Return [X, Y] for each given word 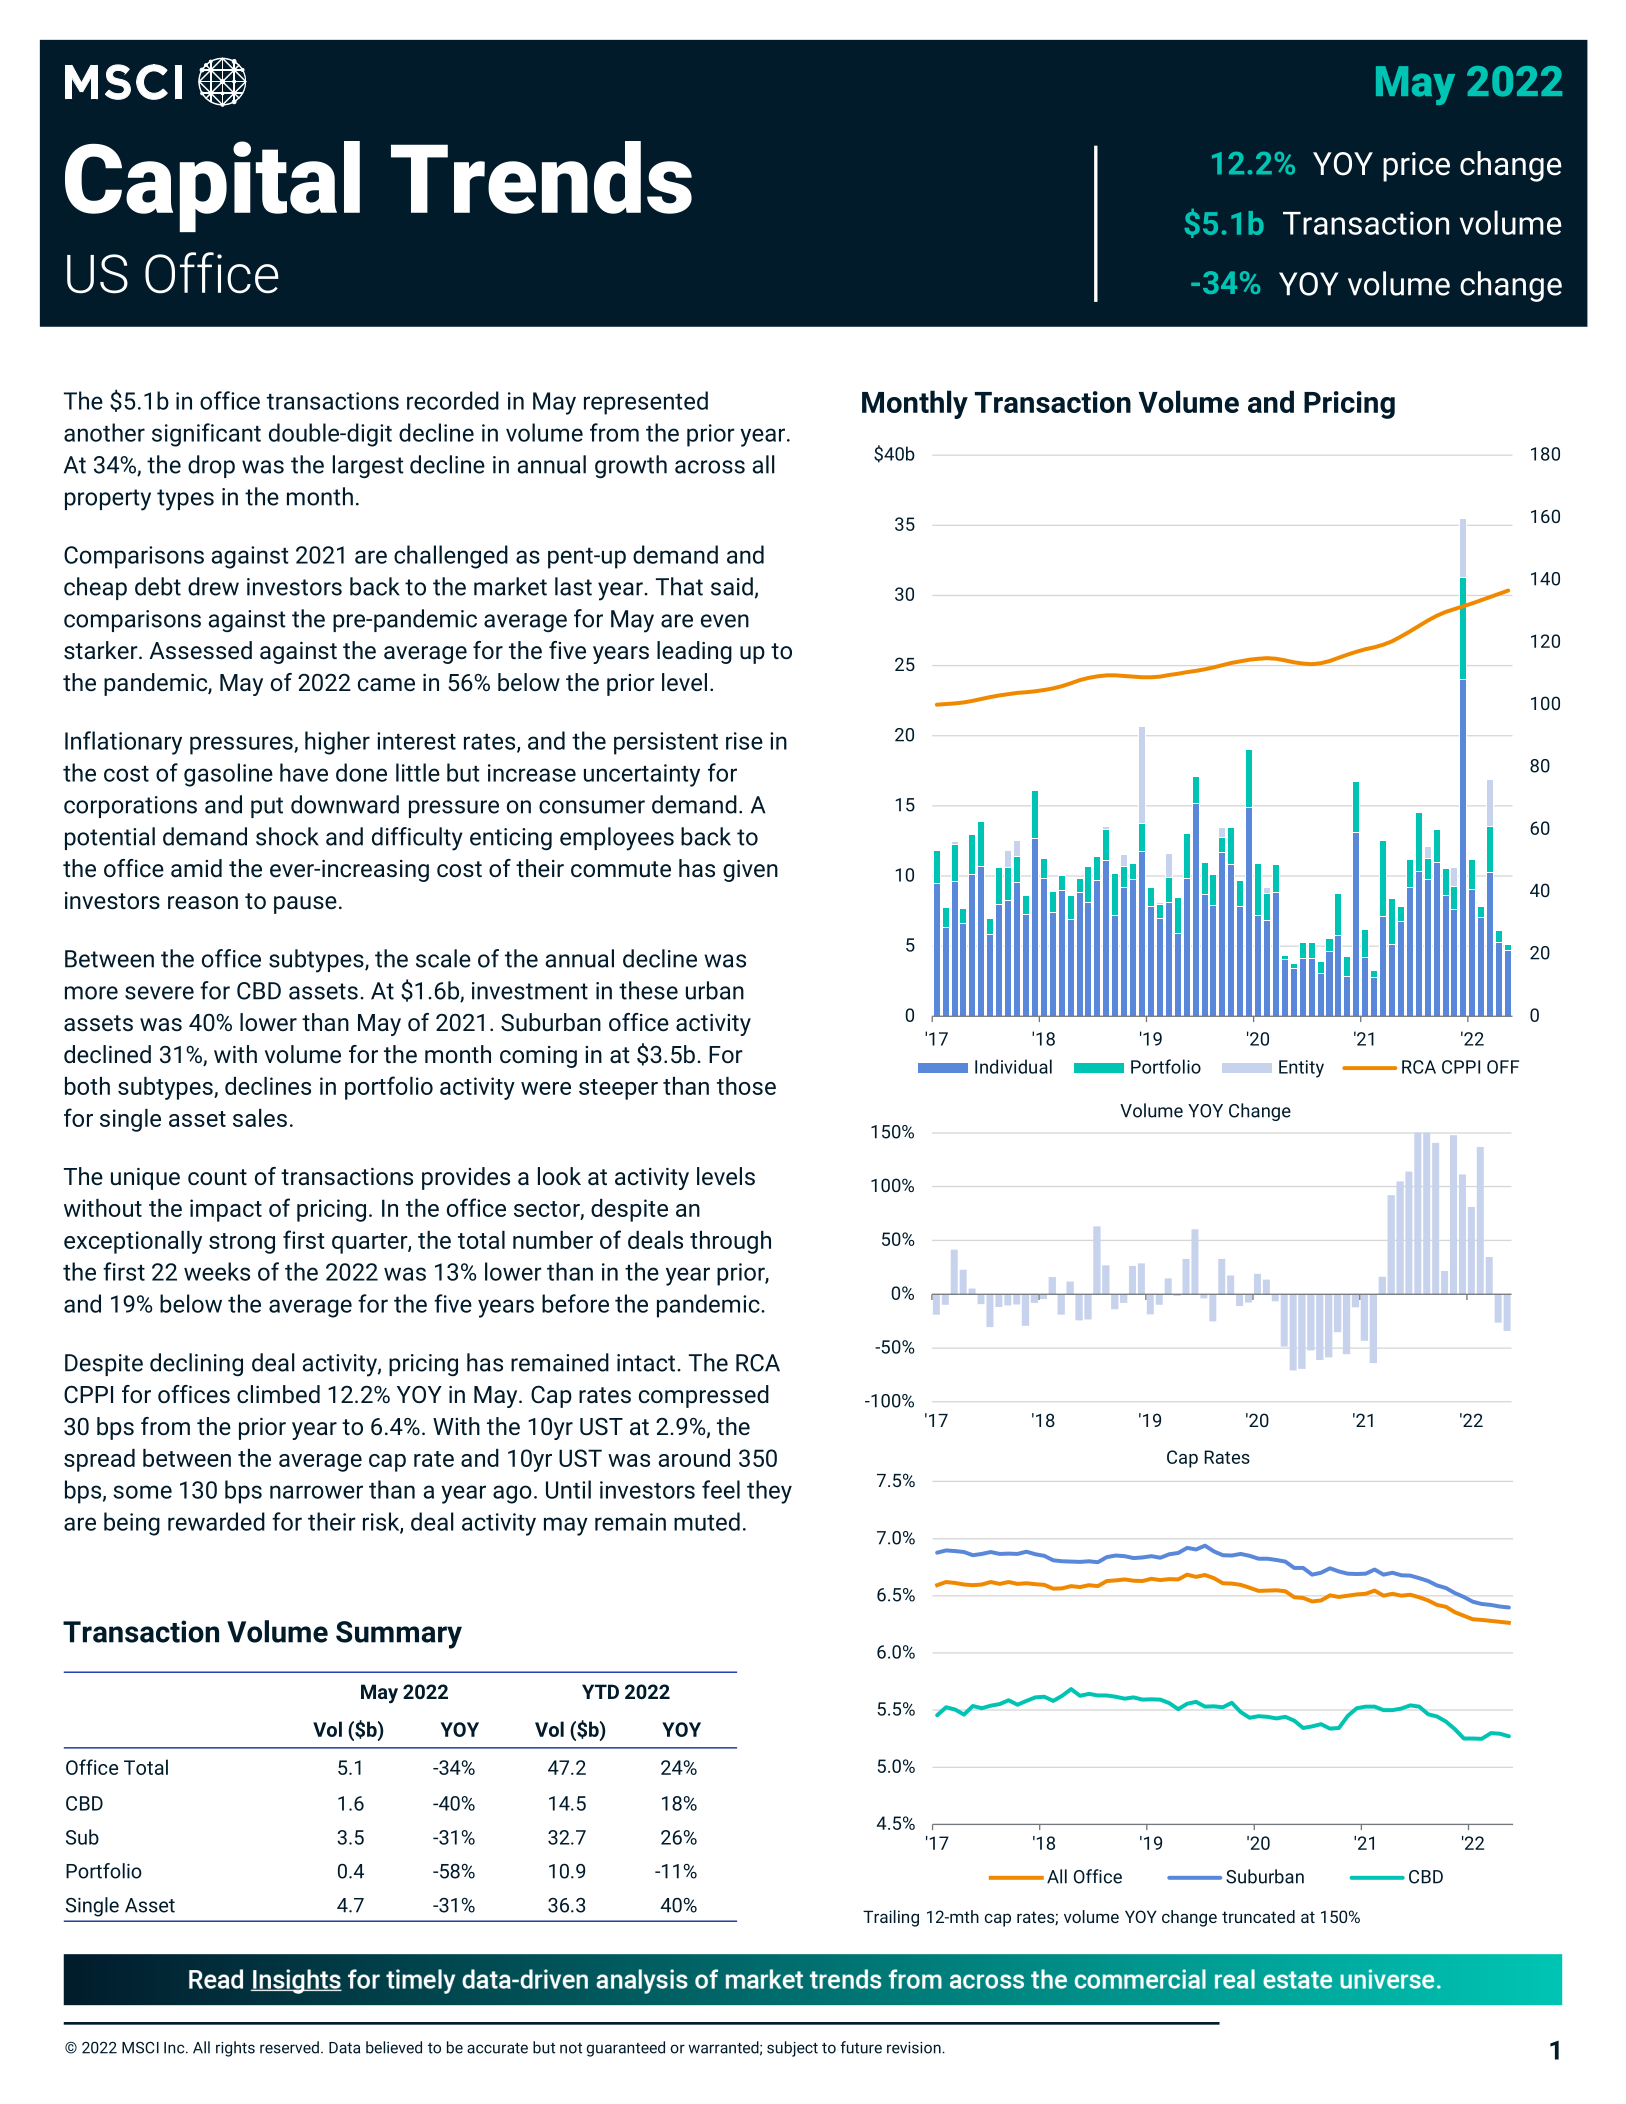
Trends [541, 177]
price [1416, 167]
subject [792, 2049]
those [746, 1086]
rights [235, 2049]
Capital [212, 186]
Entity [1301, 1069]
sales [260, 1118]
